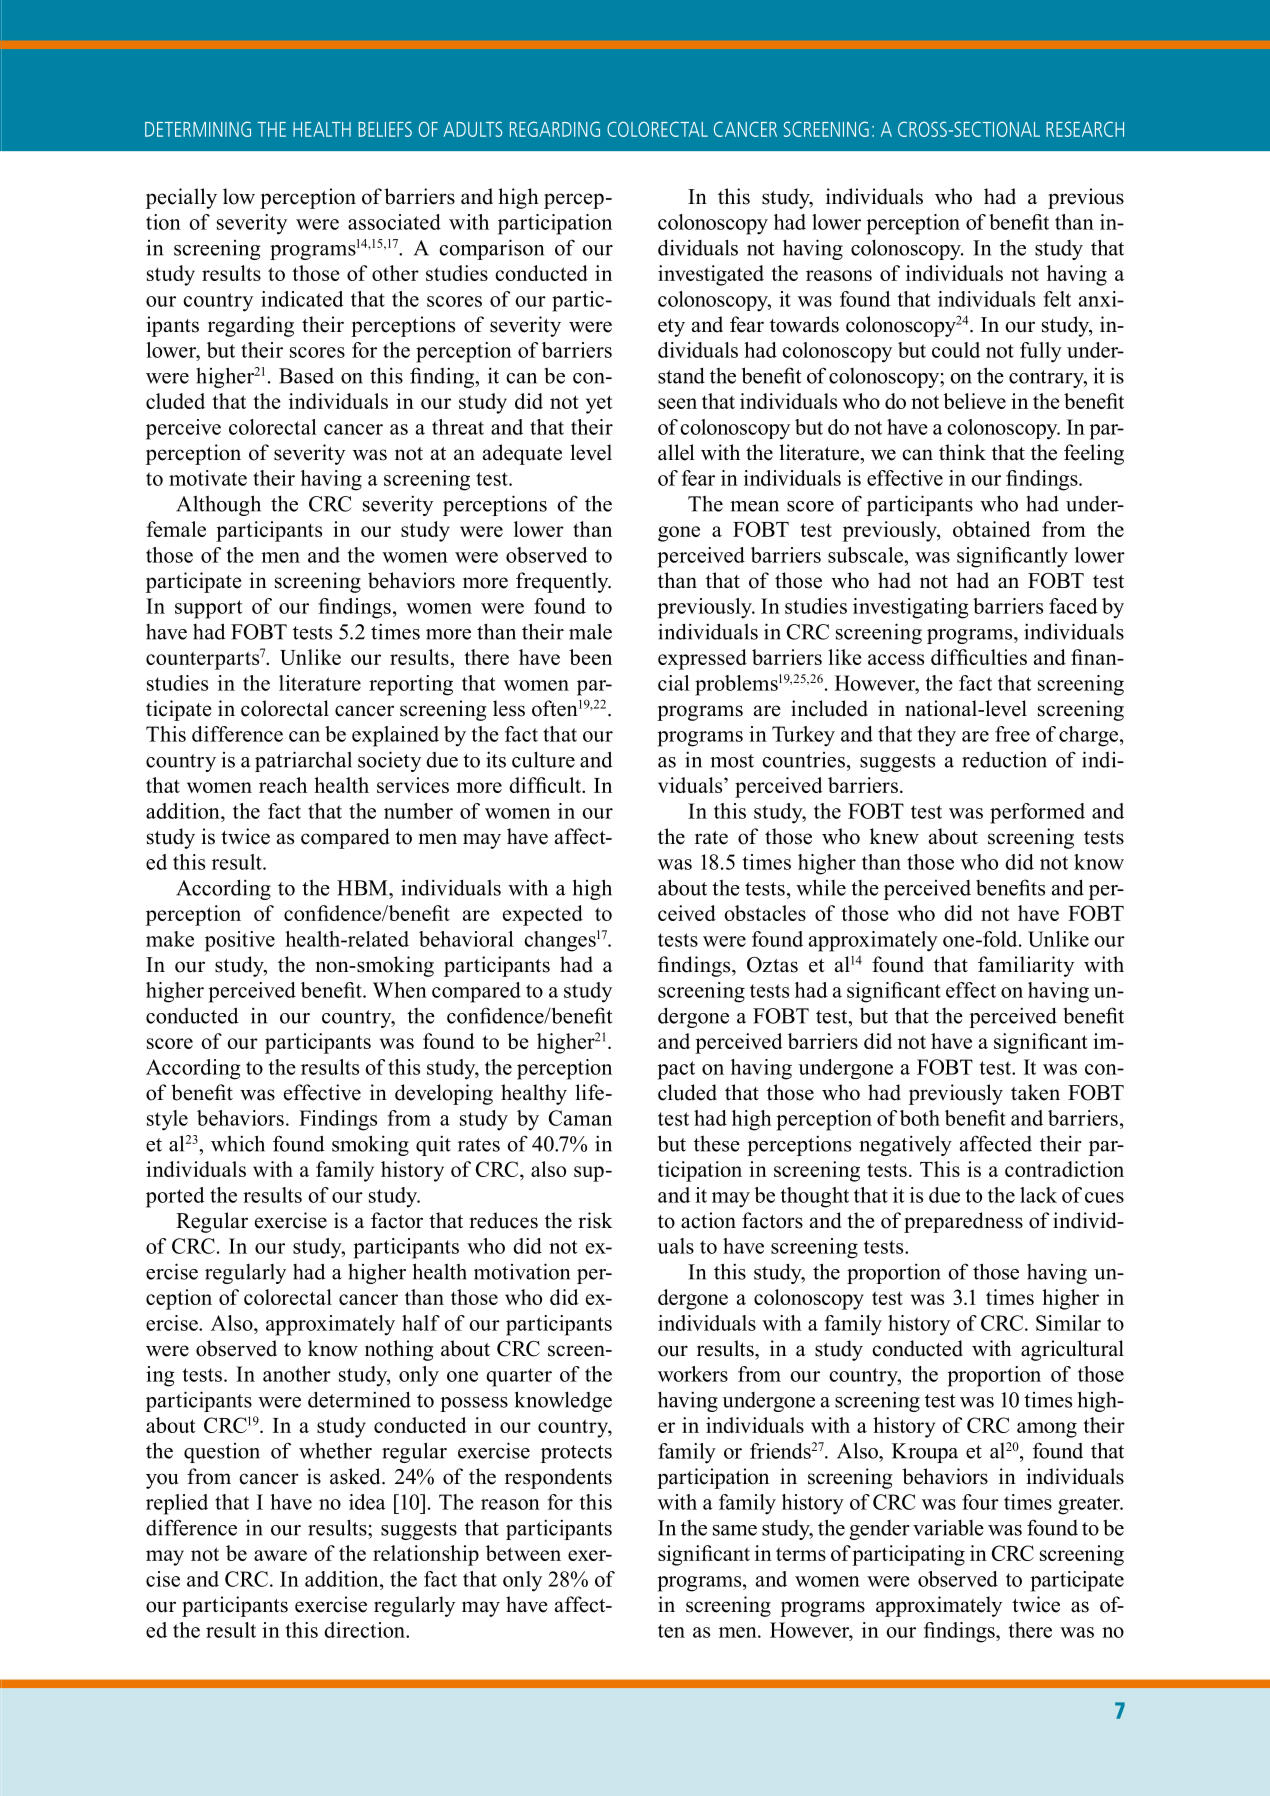 Image resolution: width=1270 pixels, height=1796 pixels. Describe the element at coordinates (1085, 129) in the screenshot. I see `RESEARCH` at that location.
